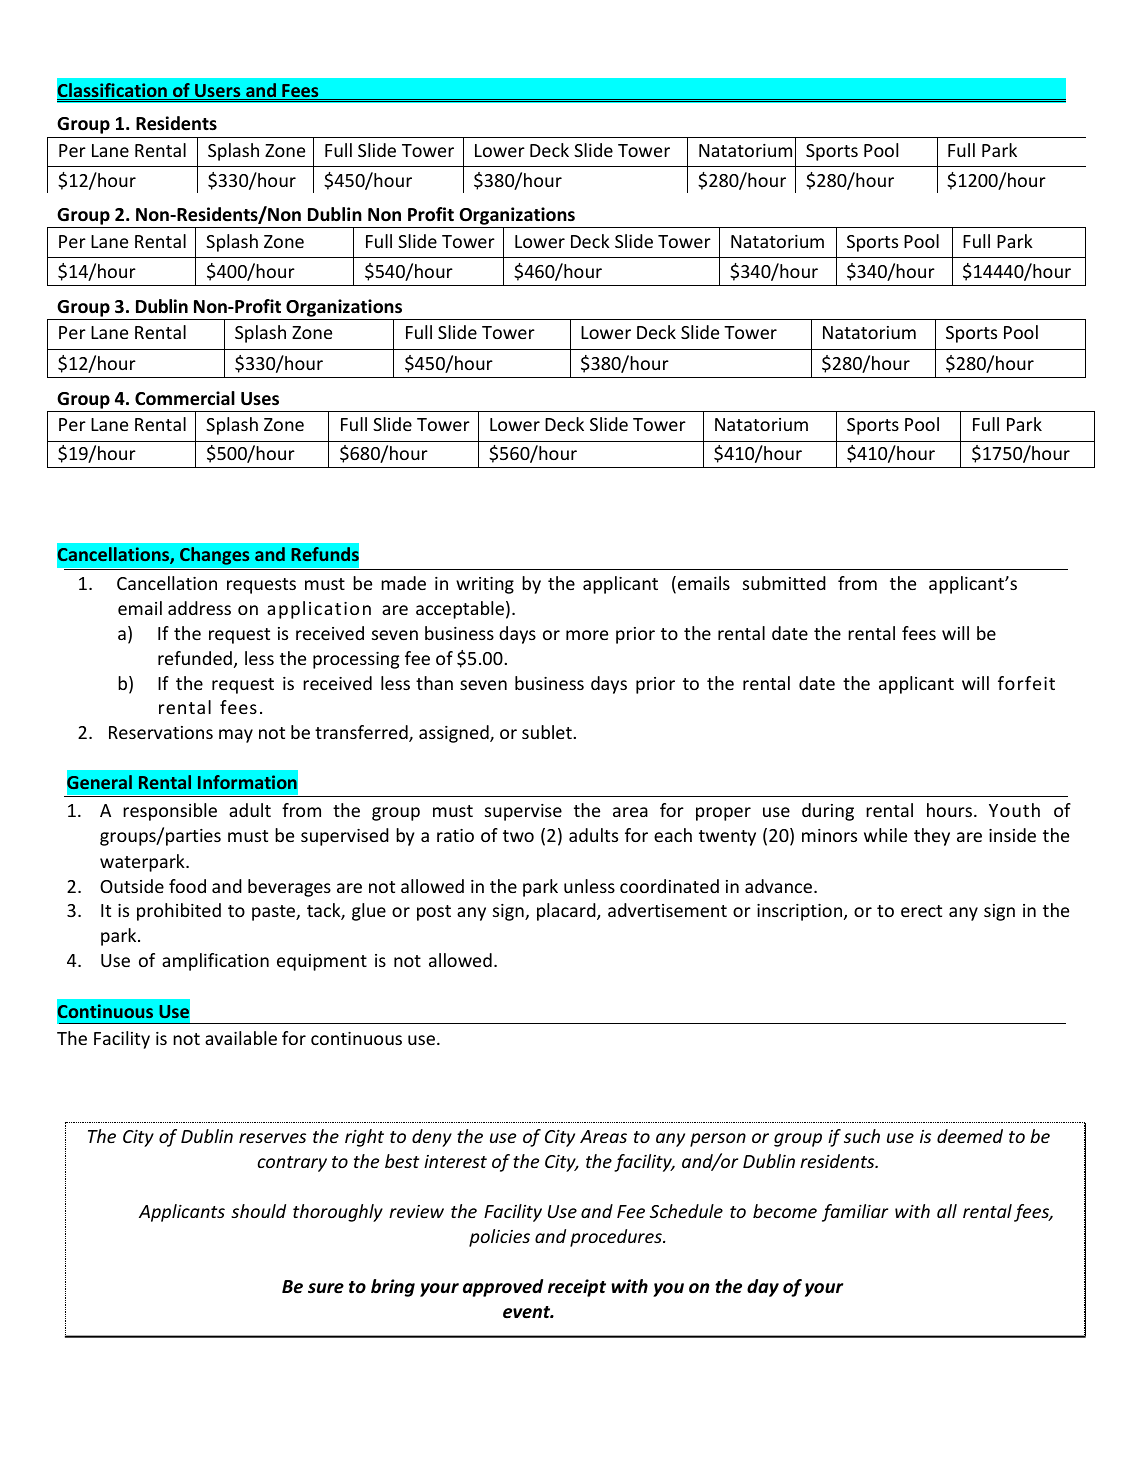 Image resolution: width=1131 pixels, height=1463 pixels. Describe the element at coordinates (784, 583) in the image. I see `submitted` at that location.
